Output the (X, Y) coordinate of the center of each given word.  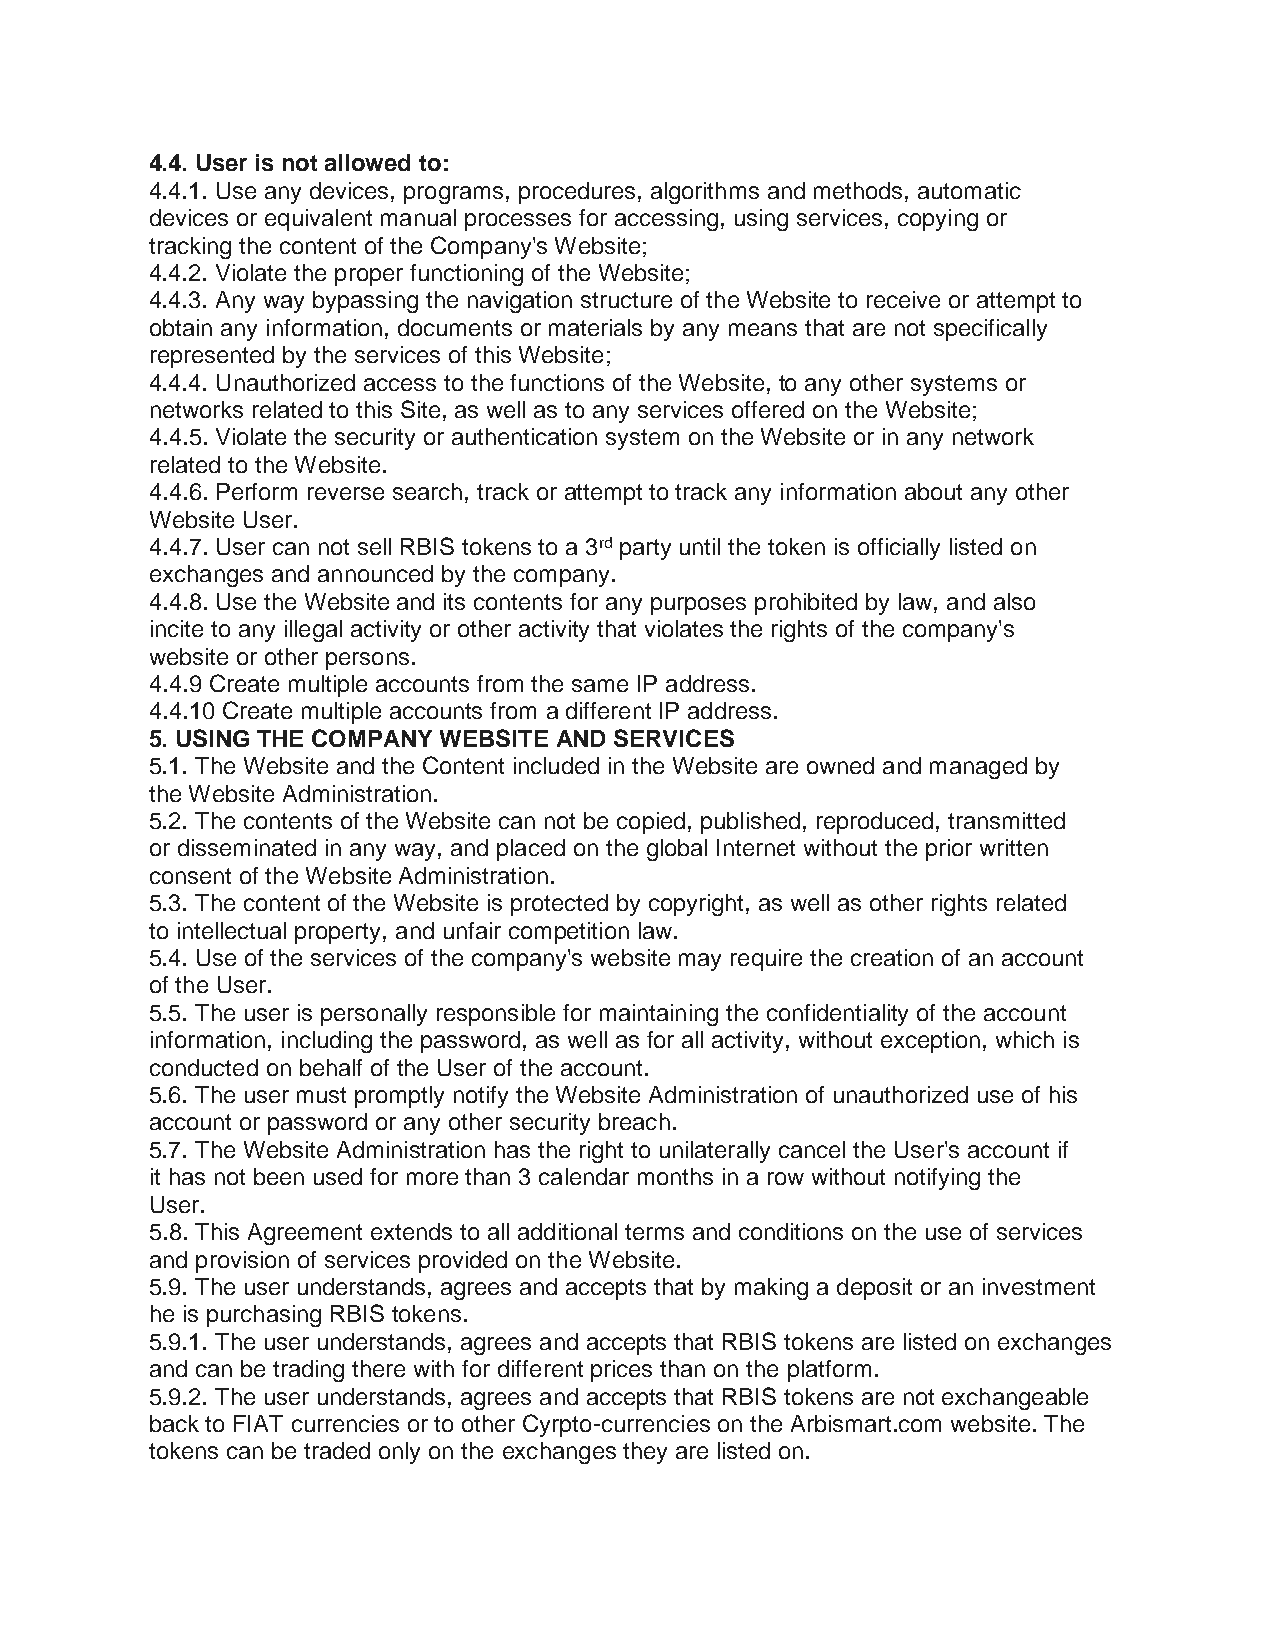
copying (938, 220)
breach (634, 1121)
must (321, 1095)
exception (930, 1042)
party (645, 549)
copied (651, 823)
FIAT (258, 1423)
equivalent (318, 220)
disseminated (247, 847)
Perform (257, 491)
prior (949, 850)
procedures (577, 193)
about (933, 491)
